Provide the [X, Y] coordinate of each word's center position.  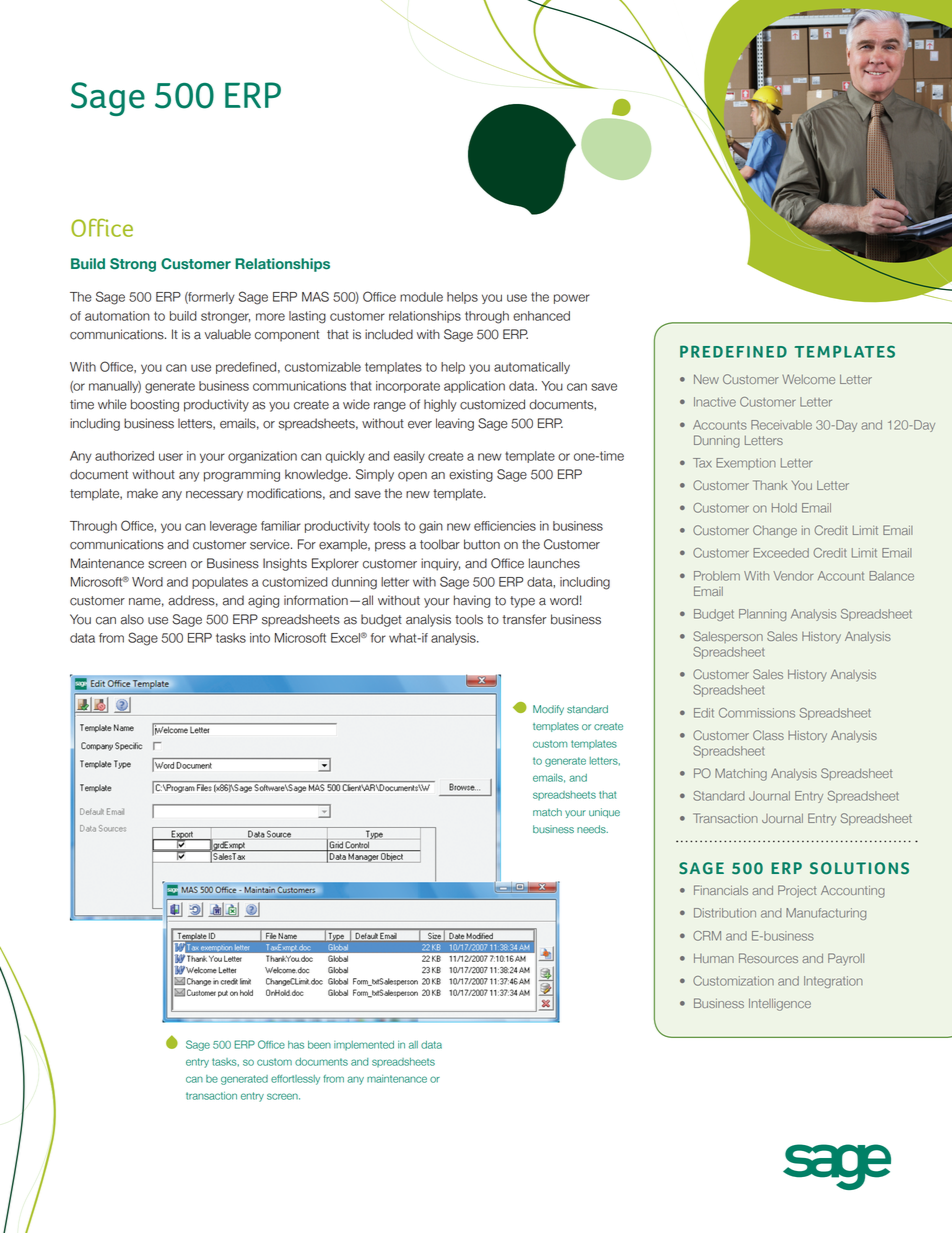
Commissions [757, 713]
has [296, 1045]
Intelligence [780, 1005]
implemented [364, 1045]
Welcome [808, 379]
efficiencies [505, 526]
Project [797, 891]
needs [592, 829]
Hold [784, 508]
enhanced [541, 316]
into [260, 638]
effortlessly [295, 1080]
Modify [548, 710]
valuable [228, 334]
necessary [214, 496]
